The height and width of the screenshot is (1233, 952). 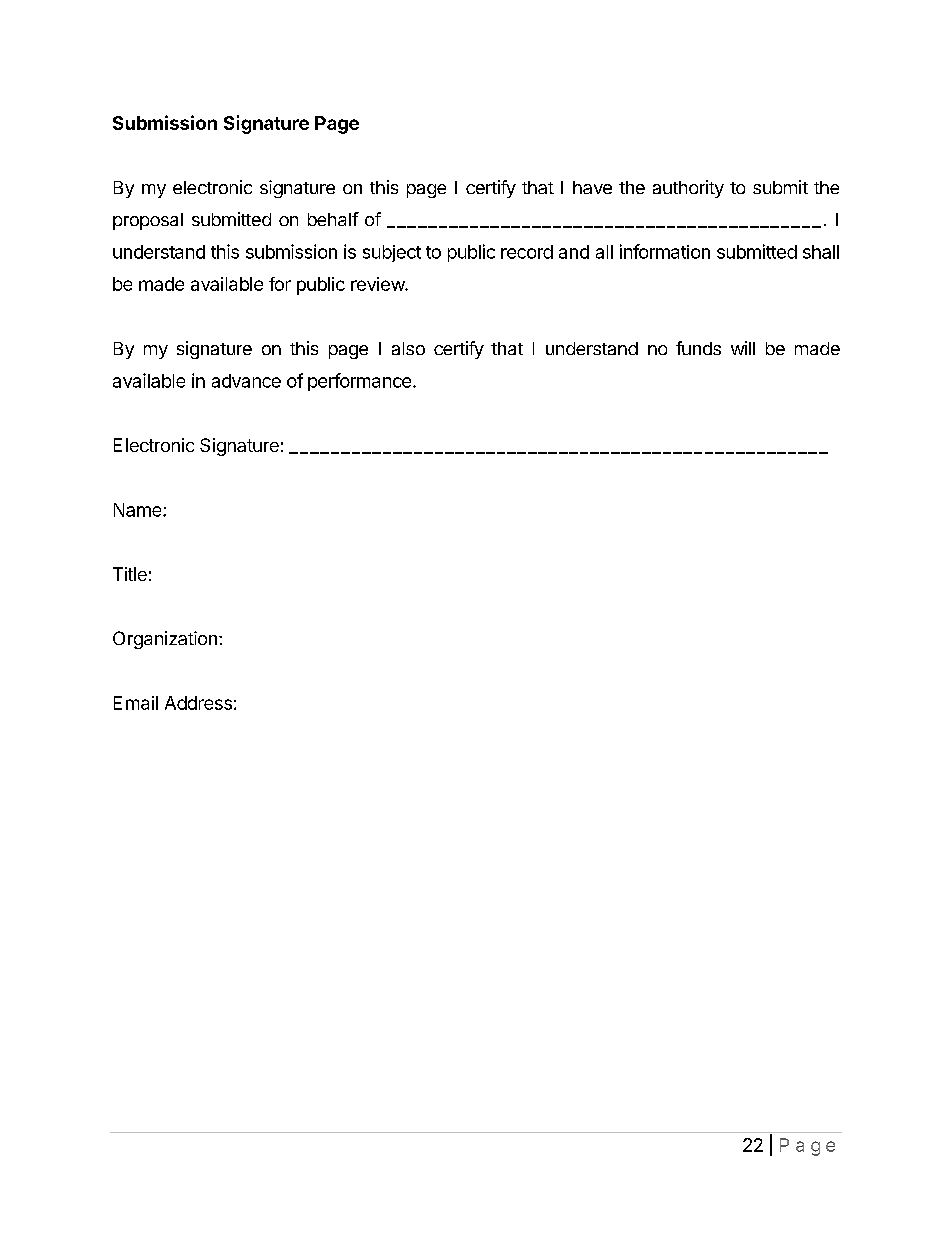 I want to click on funds, so click(x=698, y=348).
